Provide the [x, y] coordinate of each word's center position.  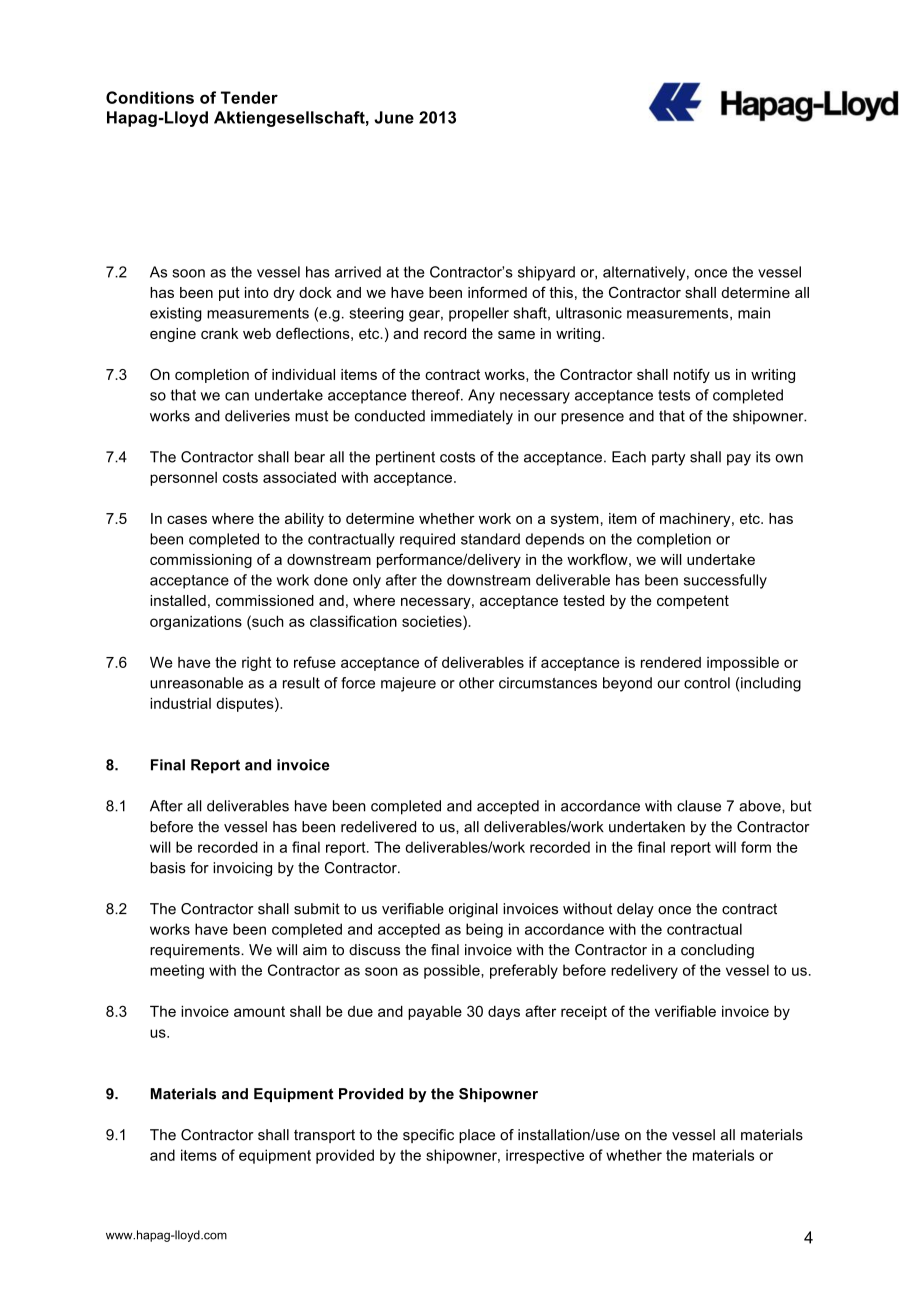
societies [433, 621]
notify [692, 375]
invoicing [242, 869]
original [473, 910]
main [754, 313]
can [237, 396]
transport [324, 1136]
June [394, 117]
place [477, 1136]
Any [481, 396]
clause [699, 806]
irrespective [545, 1156]
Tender [249, 97]
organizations [196, 622]
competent [693, 602]
